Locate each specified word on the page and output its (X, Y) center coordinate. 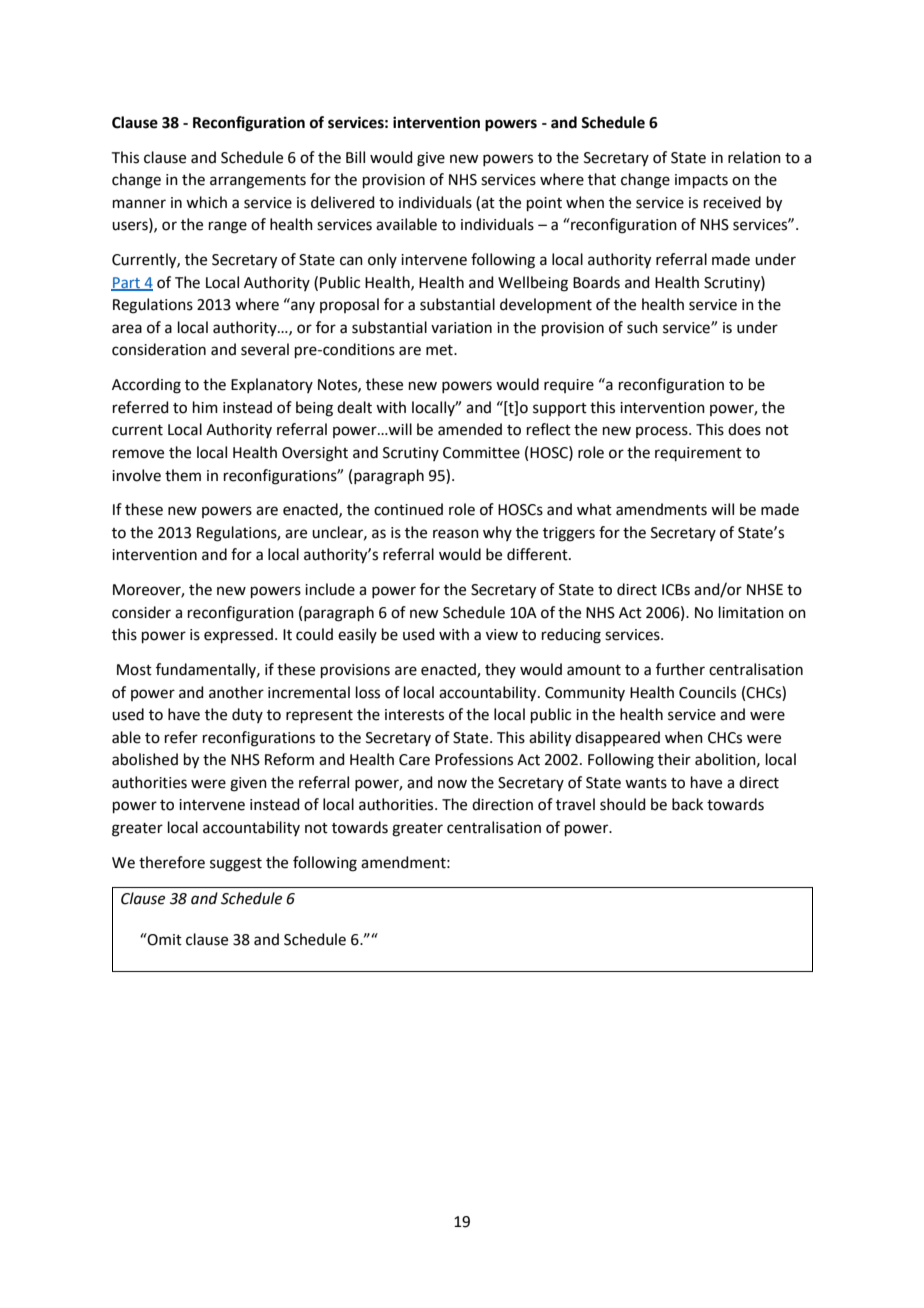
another (236, 692)
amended (470, 429)
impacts (701, 181)
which (206, 202)
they (500, 670)
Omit (164, 939)
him (205, 407)
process (663, 432)
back (687, 804)
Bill (355, 157)
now (452, 784)
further (680, 669)
